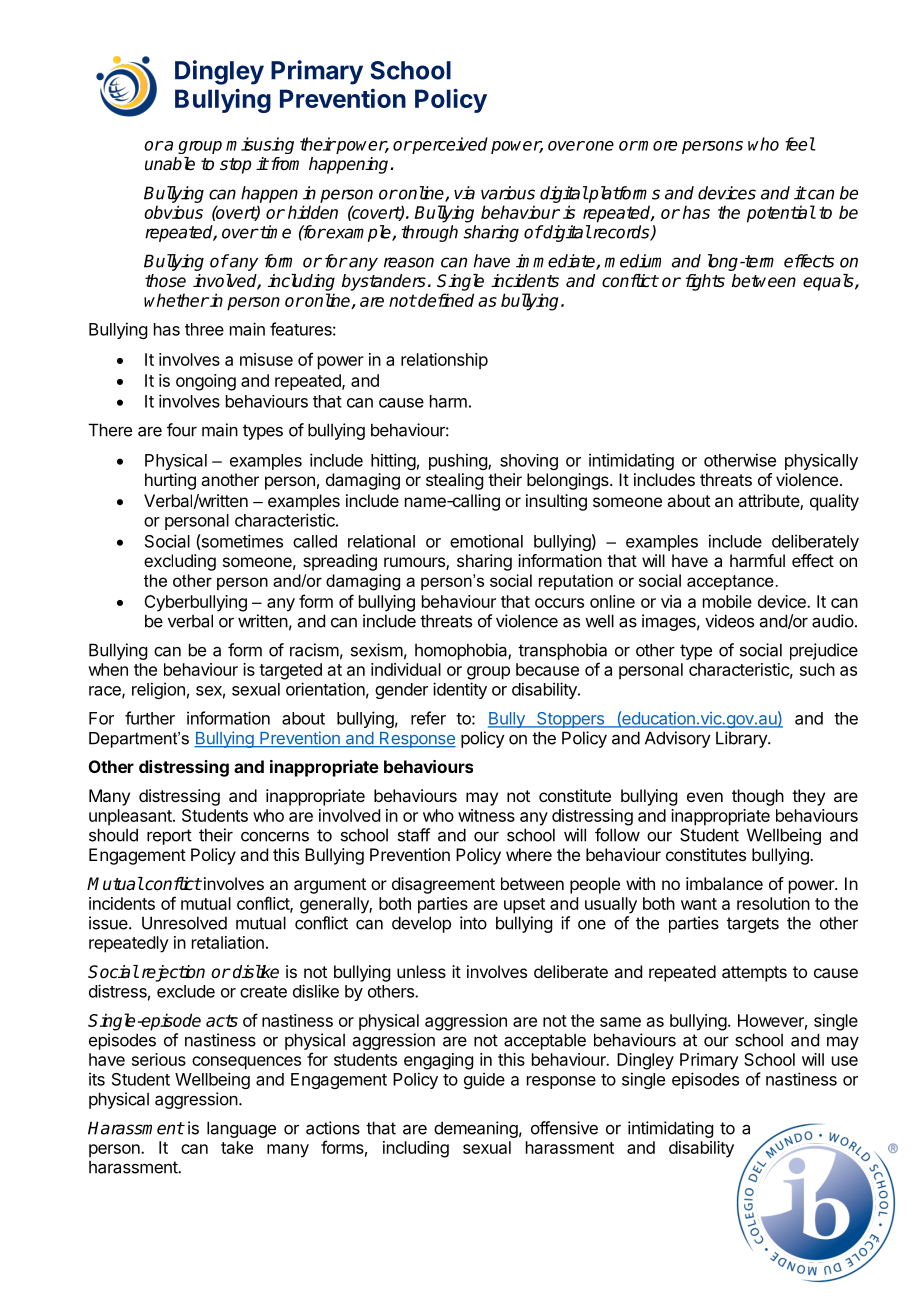  I want to click on Unresolved, so click(184, 923).
